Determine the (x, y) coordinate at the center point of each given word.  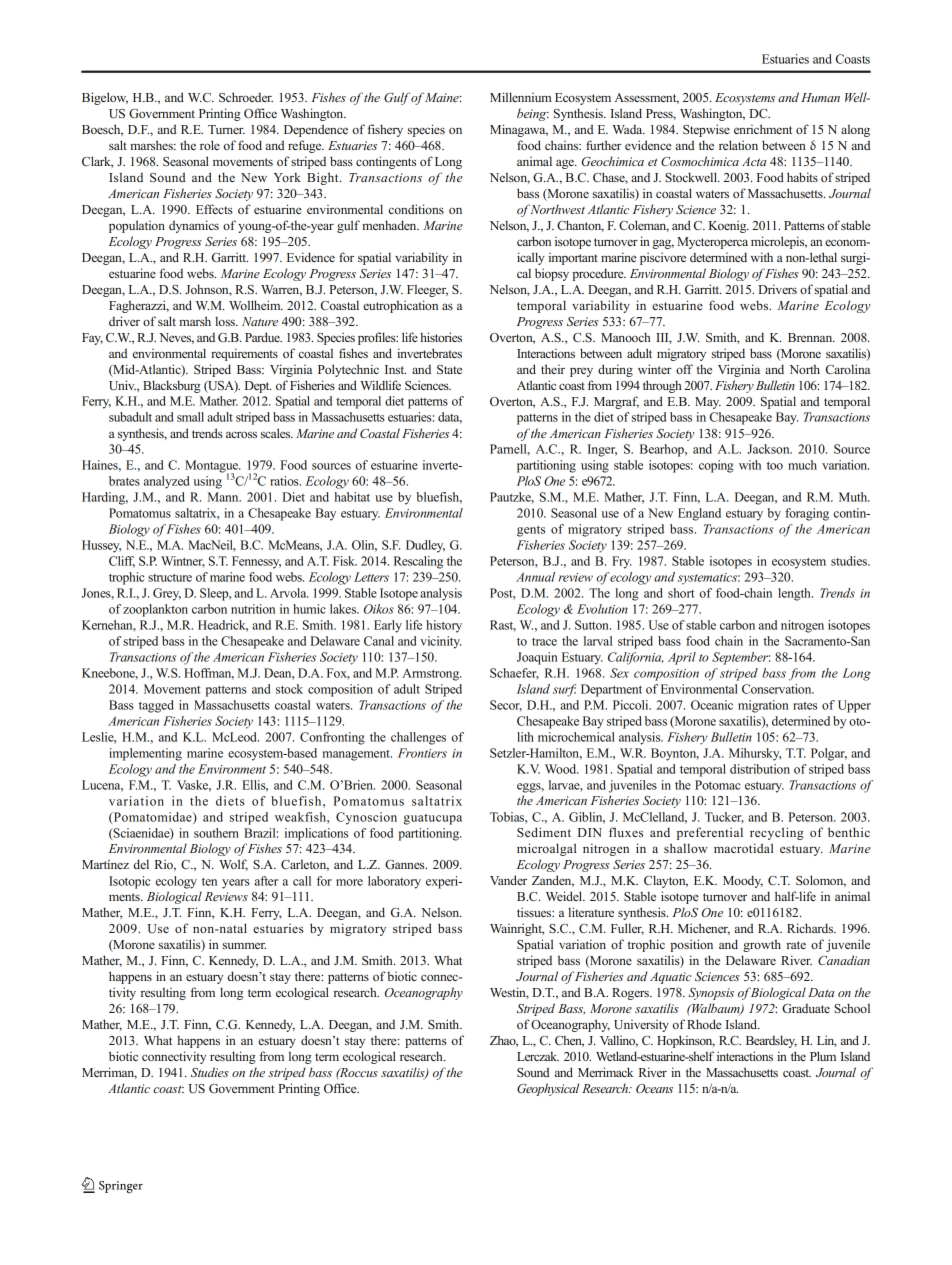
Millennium (520, 97)
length (795, 594)
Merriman (109, 1073)
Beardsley (771, 1041)
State (449, 369)
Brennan (811, 337)
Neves (176, 338)
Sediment (544, 832)
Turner (226, 129)
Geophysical (548, 1089)
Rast (503, 626)
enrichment (763, 129)
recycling (777, 833)
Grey (167, 594)
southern (216, 833)
